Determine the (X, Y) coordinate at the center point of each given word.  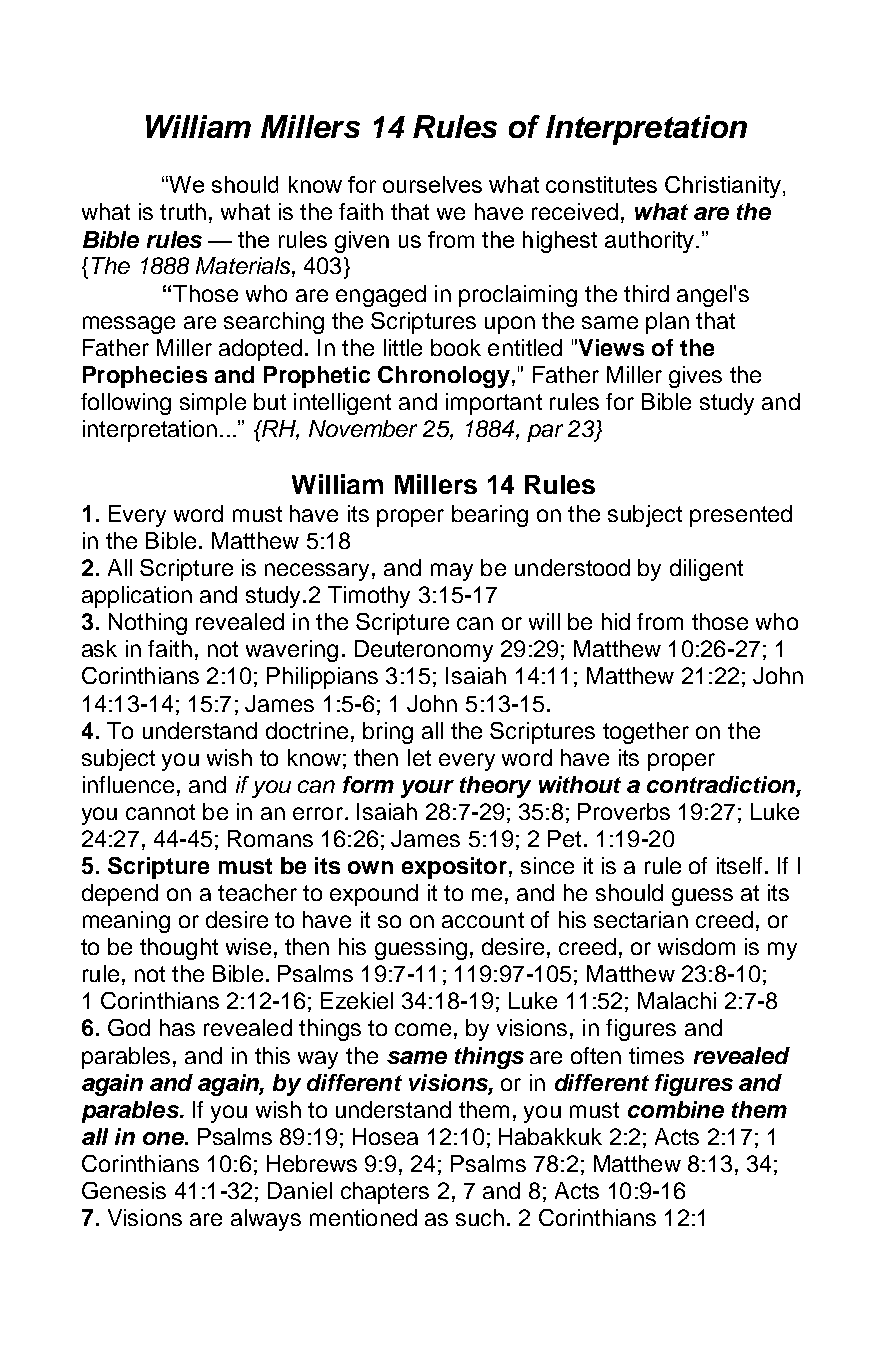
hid (616, 621)
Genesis (124, 1190)
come (423, 1029)
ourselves (432, 184)
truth (183, 211)
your (427, 789)
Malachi (677, 1000)
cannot (160, 812)
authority (651, 242)
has (177, 1027)
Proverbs (624, 811)
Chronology (444, 377)
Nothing (148, 624)
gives (695, 377)
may (452, 572)
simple (213, 404)
